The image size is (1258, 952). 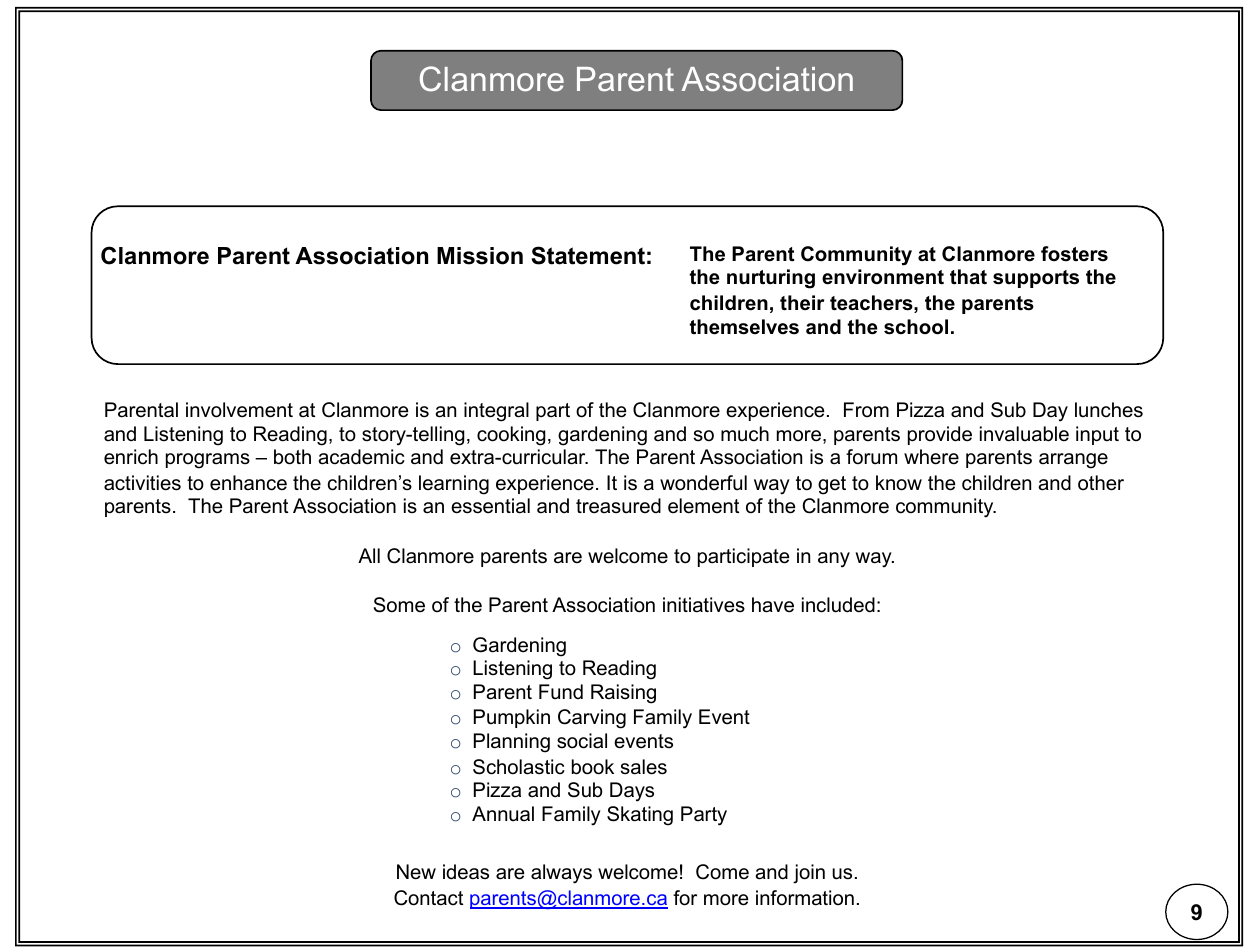 What do you see at coordinates (899, 483) in the screenshot?
I see `know` at bounding box center [899, 483].
